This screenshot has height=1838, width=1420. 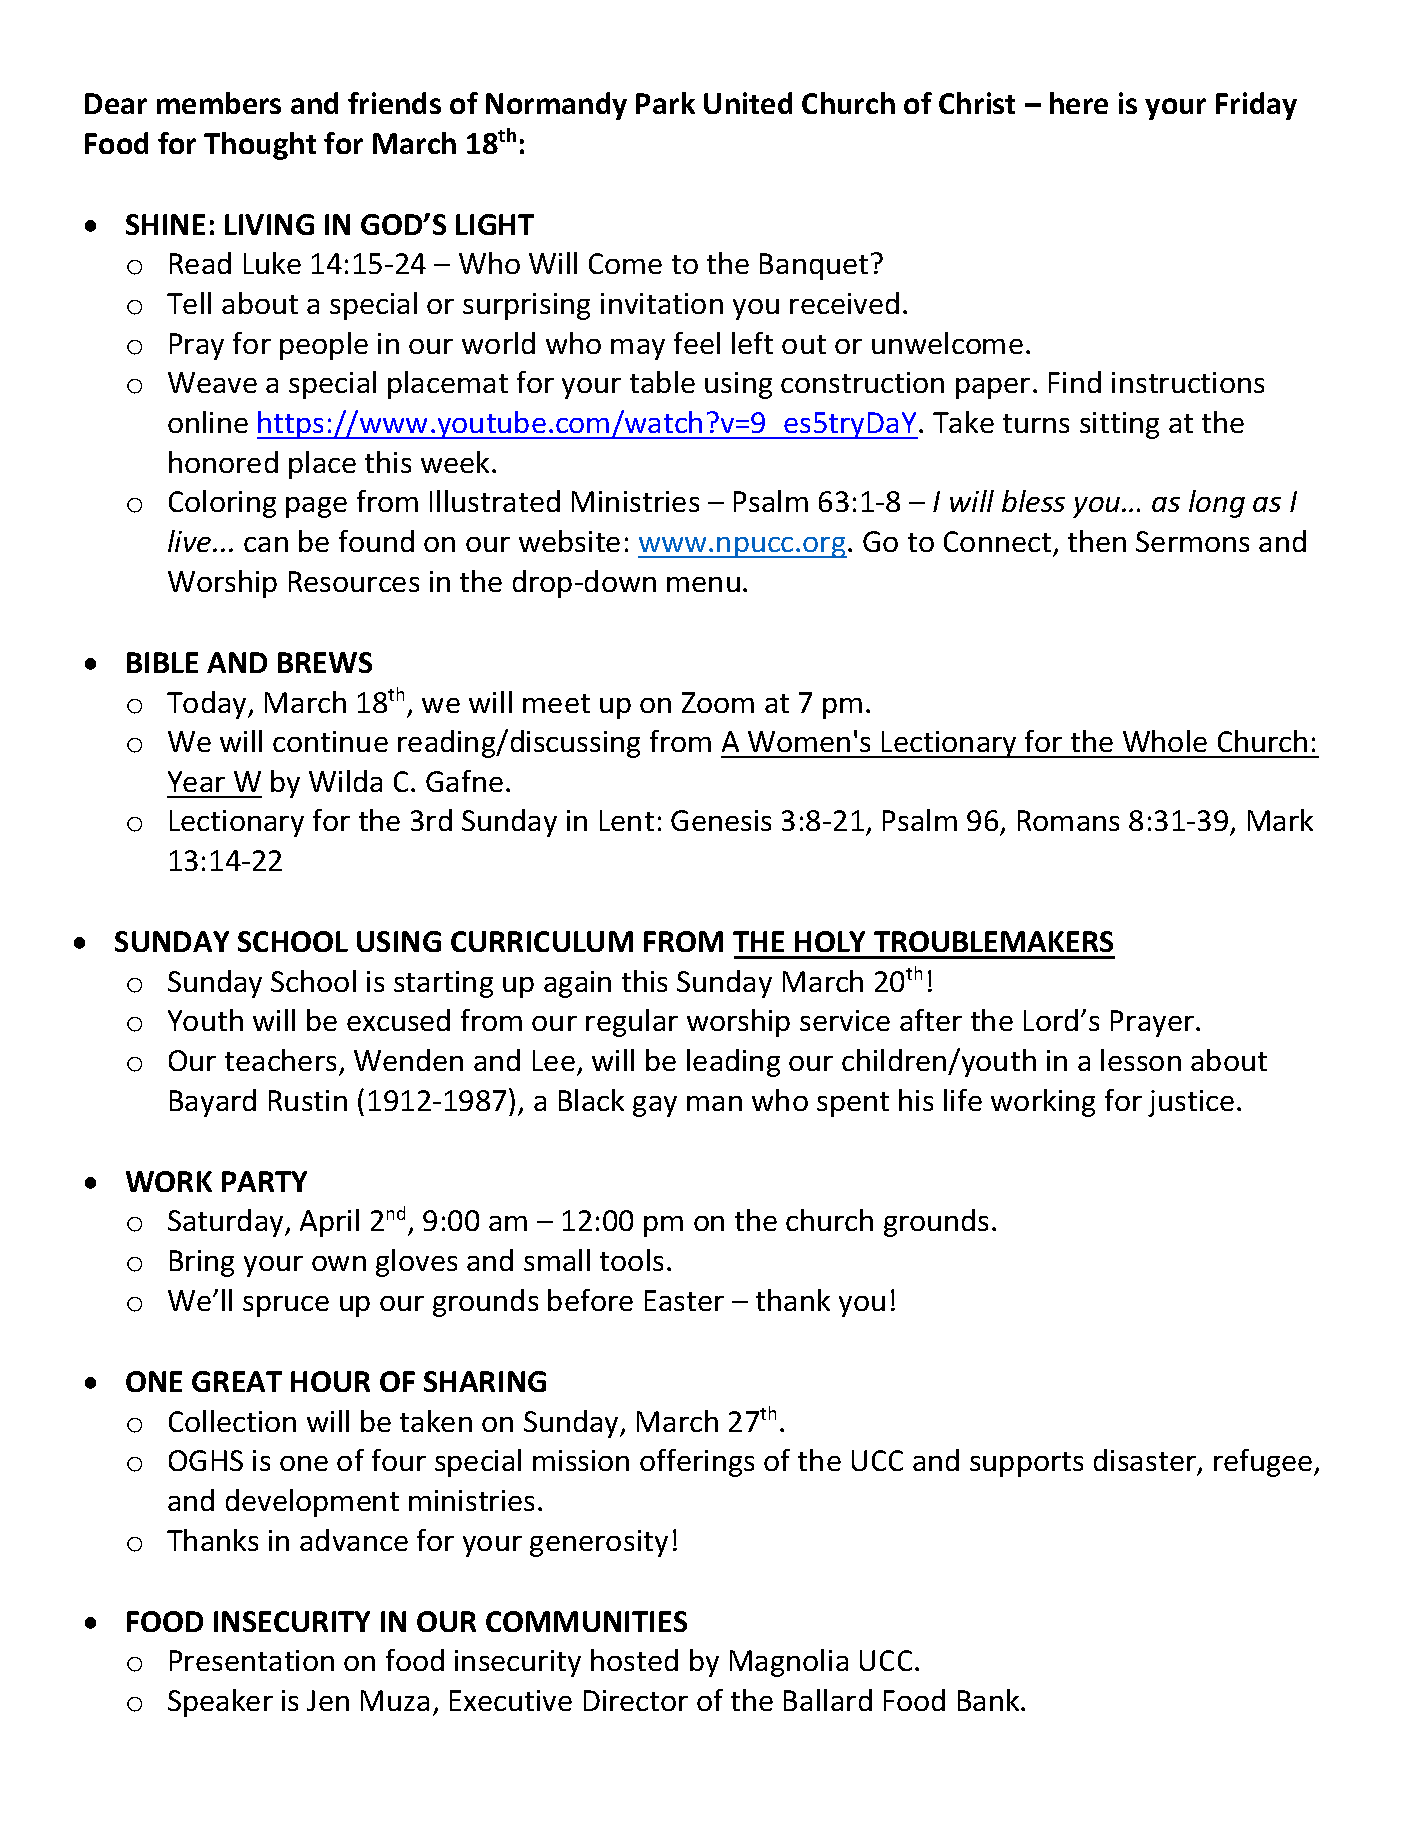 What do you see at coordinates (1165, 741) in the screenshot?
I see `Whole` at bounding box center [1165, 741].
